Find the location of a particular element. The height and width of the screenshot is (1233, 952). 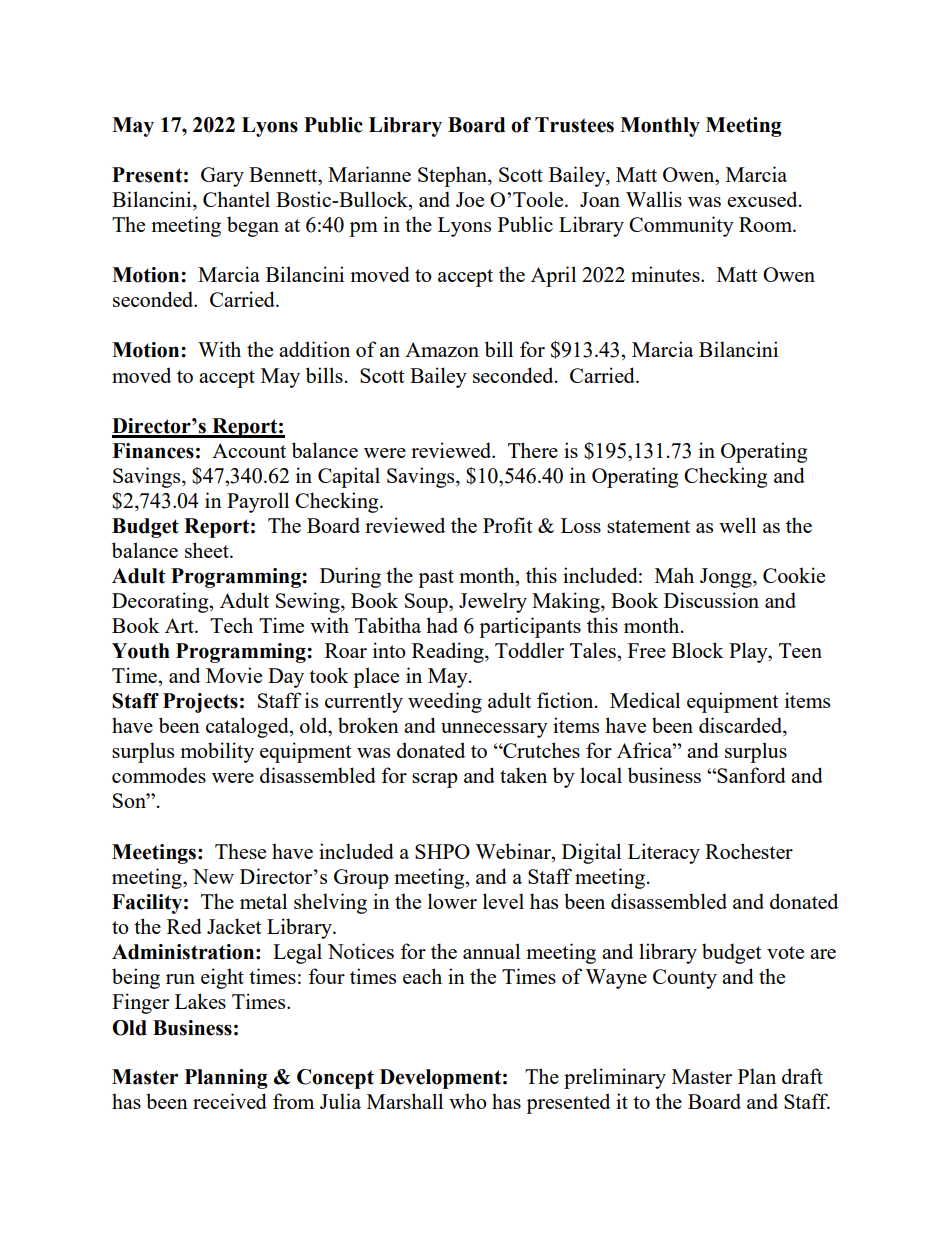

well is located at coordinates (737, 525).
